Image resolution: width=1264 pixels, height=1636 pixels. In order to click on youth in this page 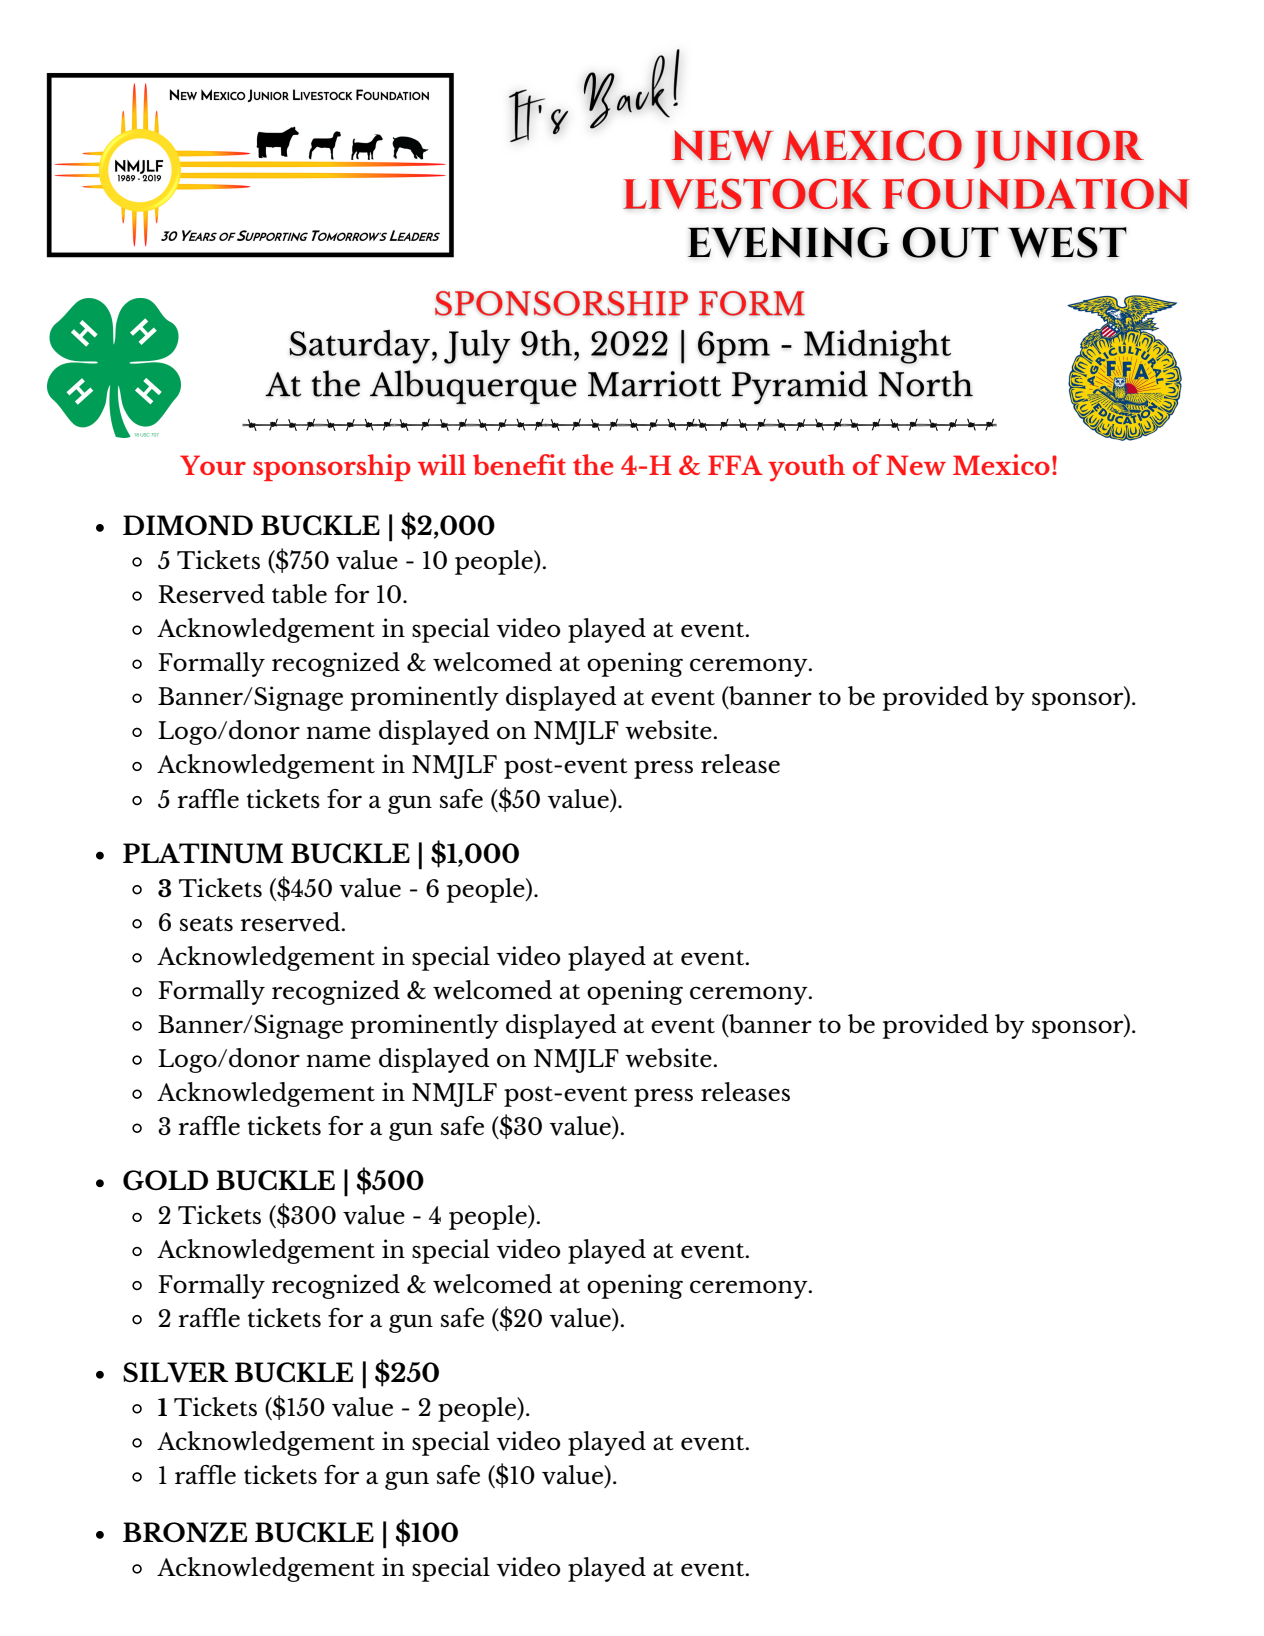, I will do `click(806, 468)`.
